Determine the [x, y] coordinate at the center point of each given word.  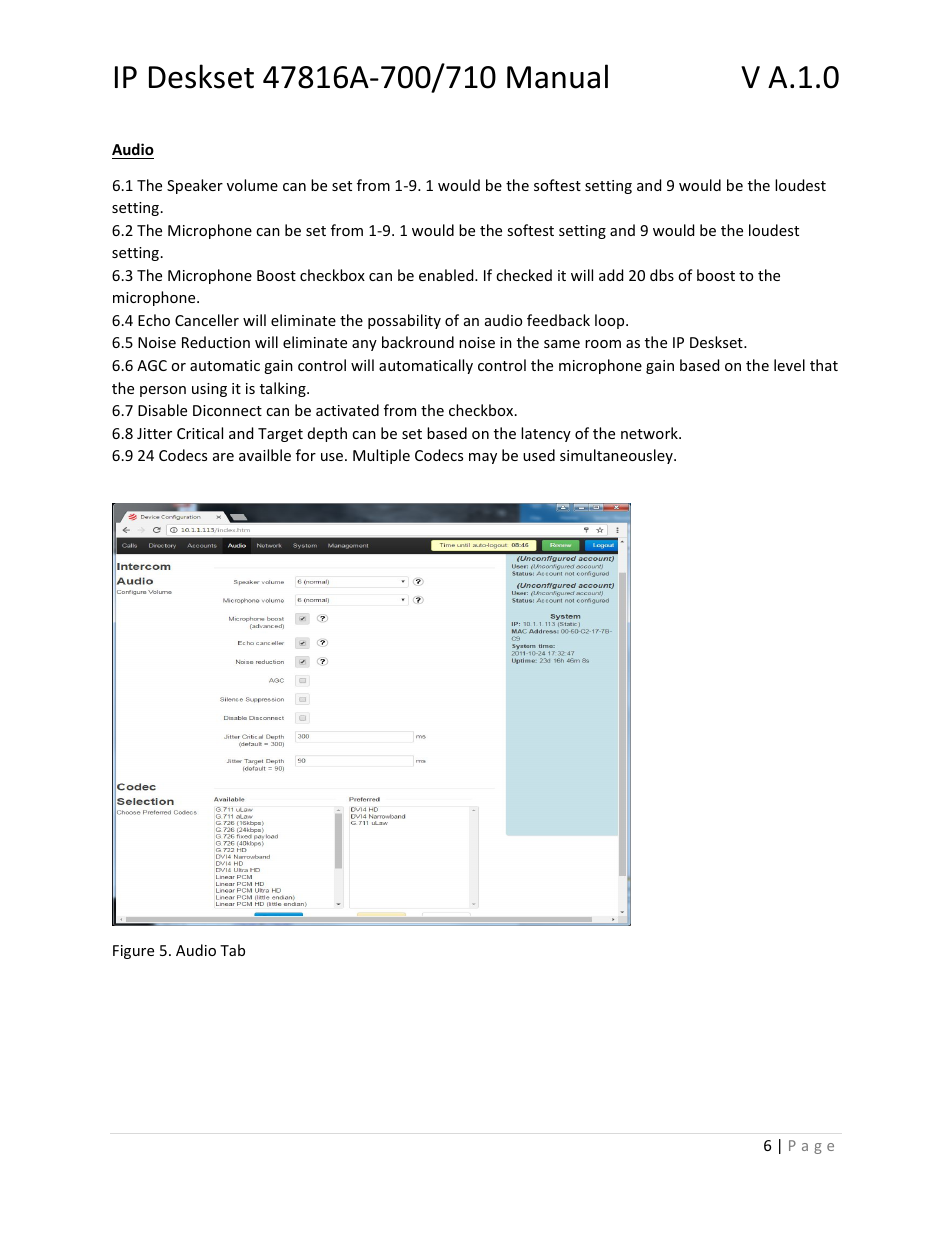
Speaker [195, 186]
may [483, 458]
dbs [662, 275]
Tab [232, 950]
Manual [557, 76]
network [650, 433]
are [223, 457]
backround [418, 342]
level [789, 365]
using [209, 390]
